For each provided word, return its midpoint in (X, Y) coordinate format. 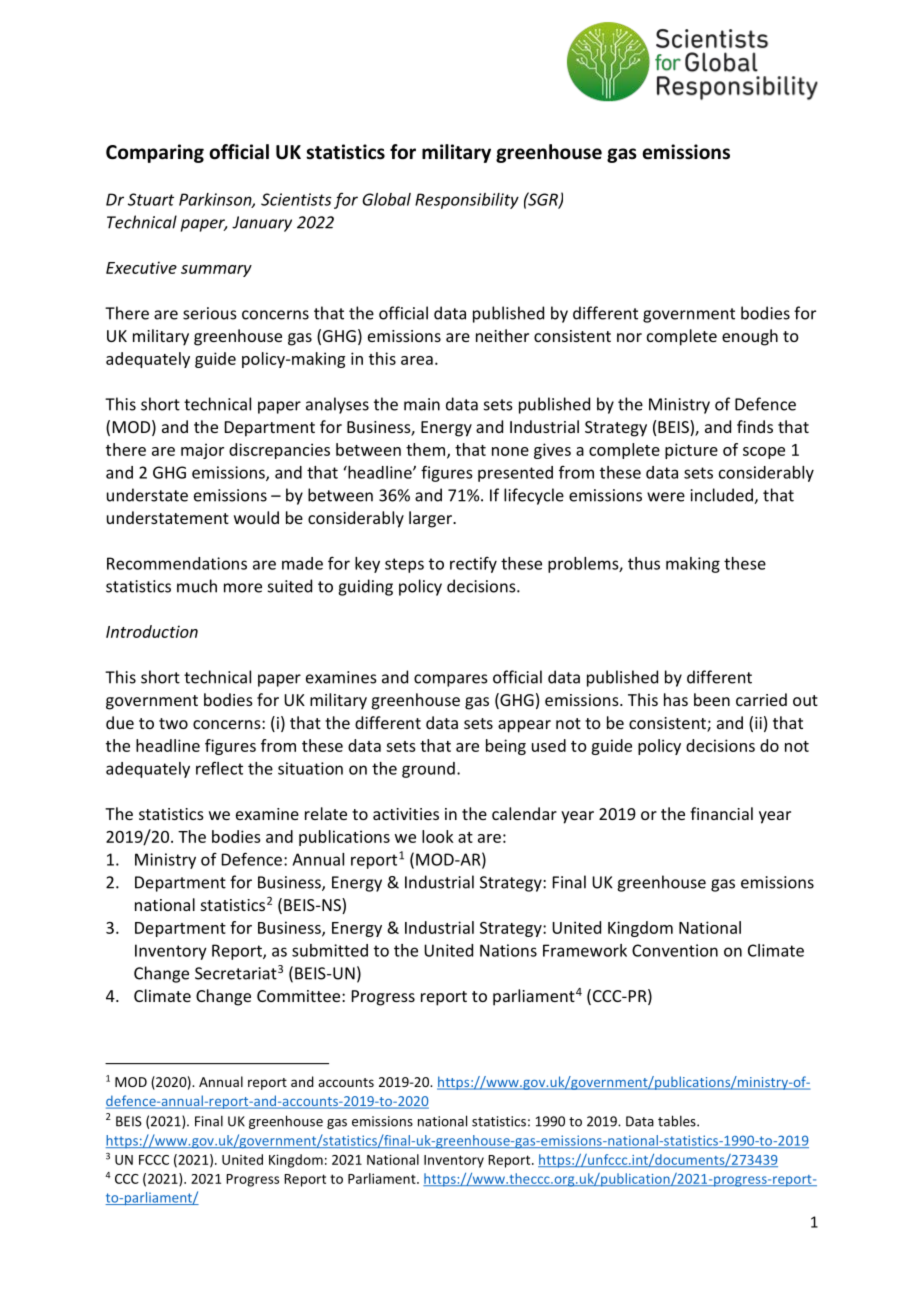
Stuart (151, 199)
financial (721, 813)
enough (750, 337)
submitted (330, 950)
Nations (508, 950)
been (712, 699)
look (438, 836)
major (202, 451)
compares (451, 680)
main (422, 404)
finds (755, 426)
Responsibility (467, 201)
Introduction (152, 631)
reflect (219, 768)
